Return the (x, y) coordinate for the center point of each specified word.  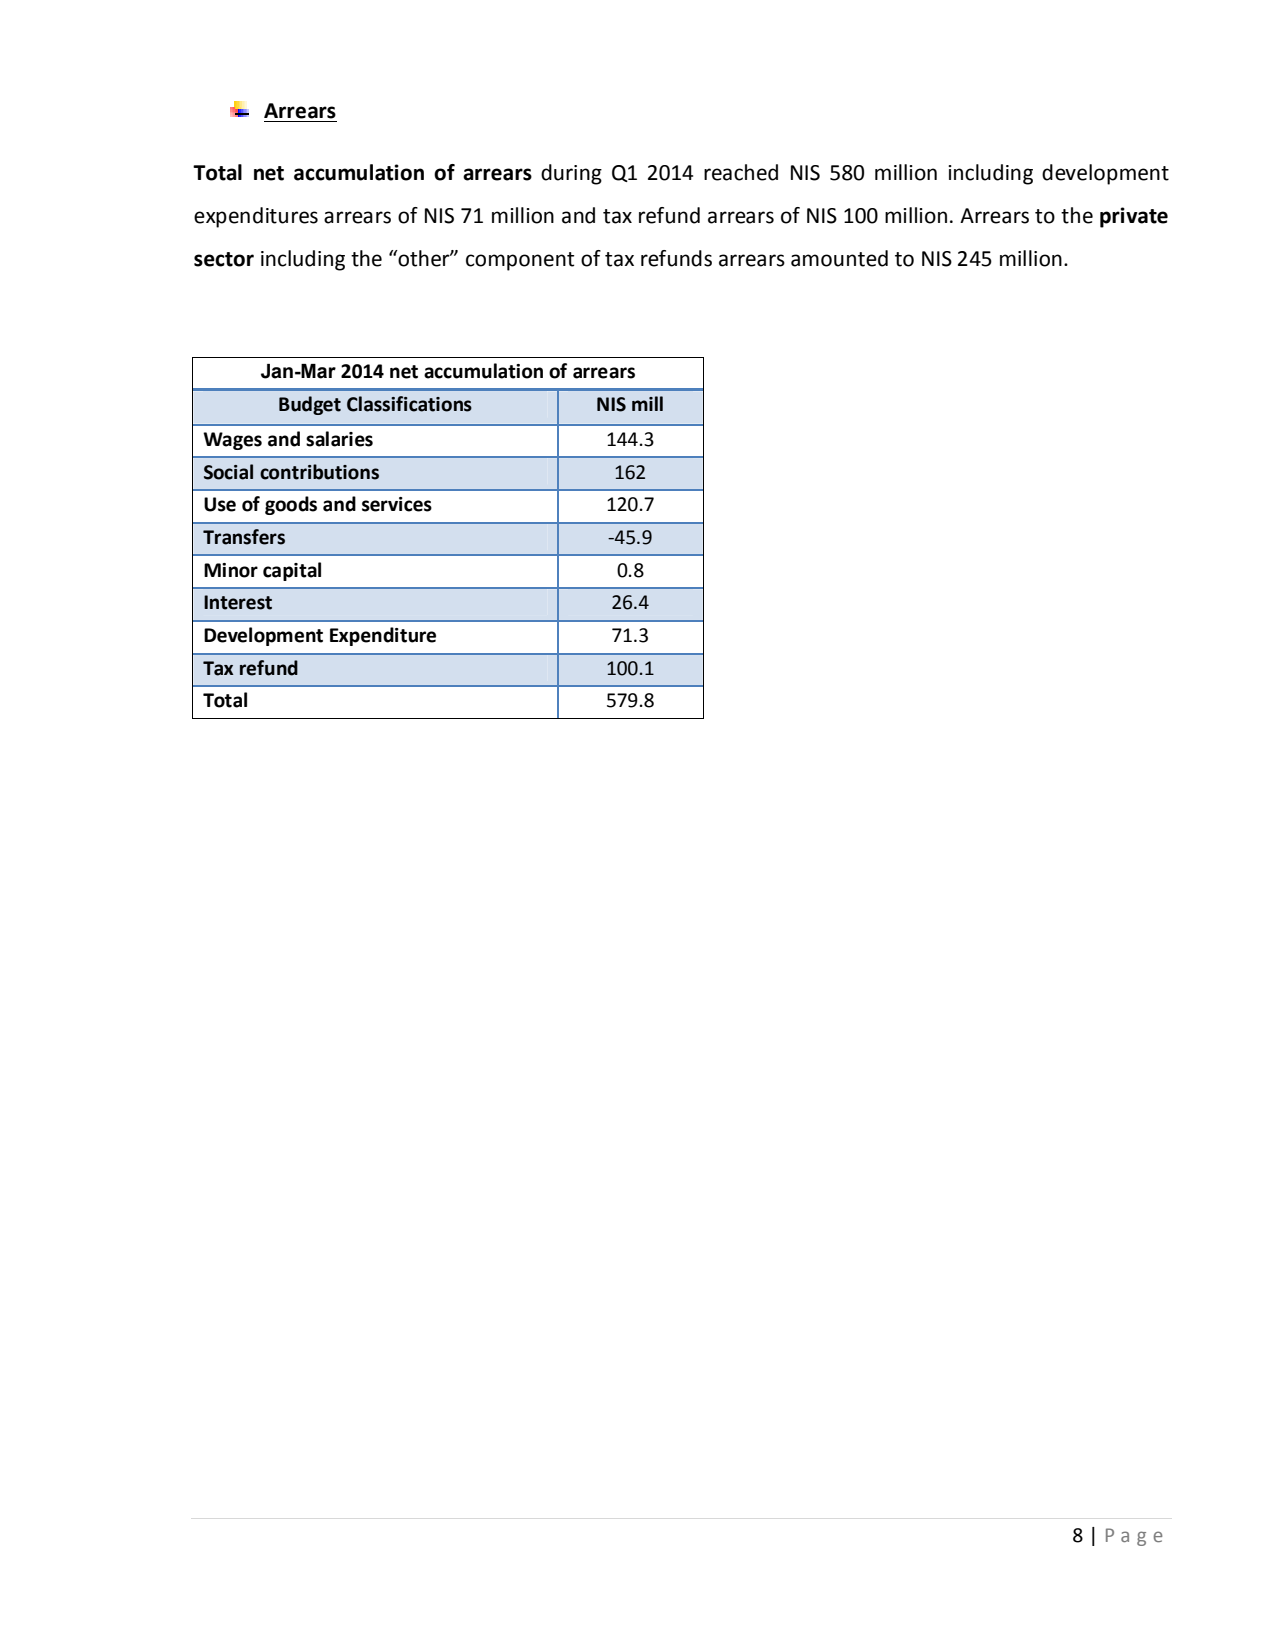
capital (292, 571)
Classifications (409, 404)
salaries (339, 439)
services (397, 504)
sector (224, 259)
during (571, 174)
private (1134, 217)
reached (741, 172)
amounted (839, 258)
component (520, 261)
